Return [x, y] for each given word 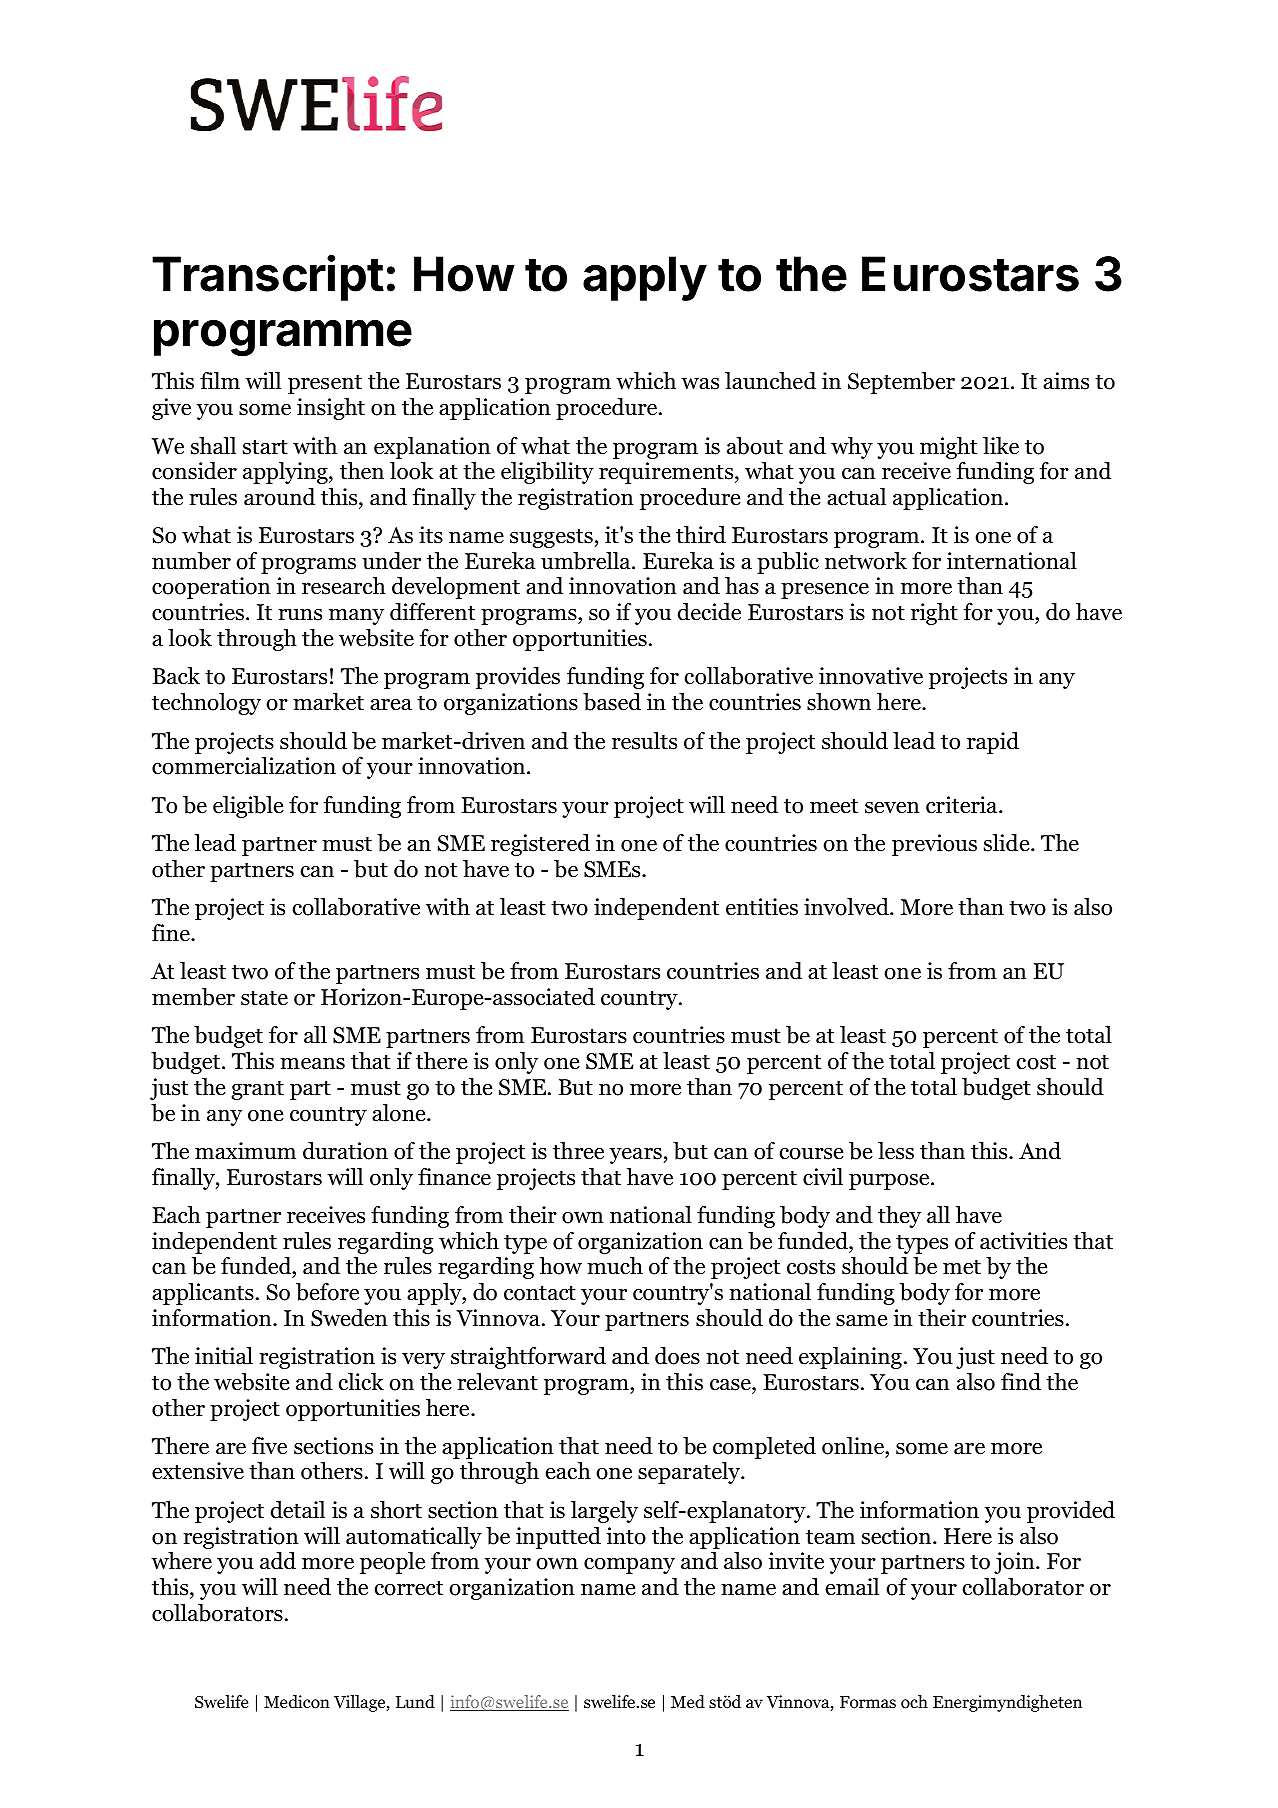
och [914, 1702]
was [700, 384]
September [901, 383]
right [934, 614]
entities [762, 907]
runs [300, 615]
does [677, 1356]
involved [847, 907]
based [612, 702]
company [629, 1566]
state [264, 998]
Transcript [268, 278]
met [962, 1267]
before [327, 1292]
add [278, 1561]
